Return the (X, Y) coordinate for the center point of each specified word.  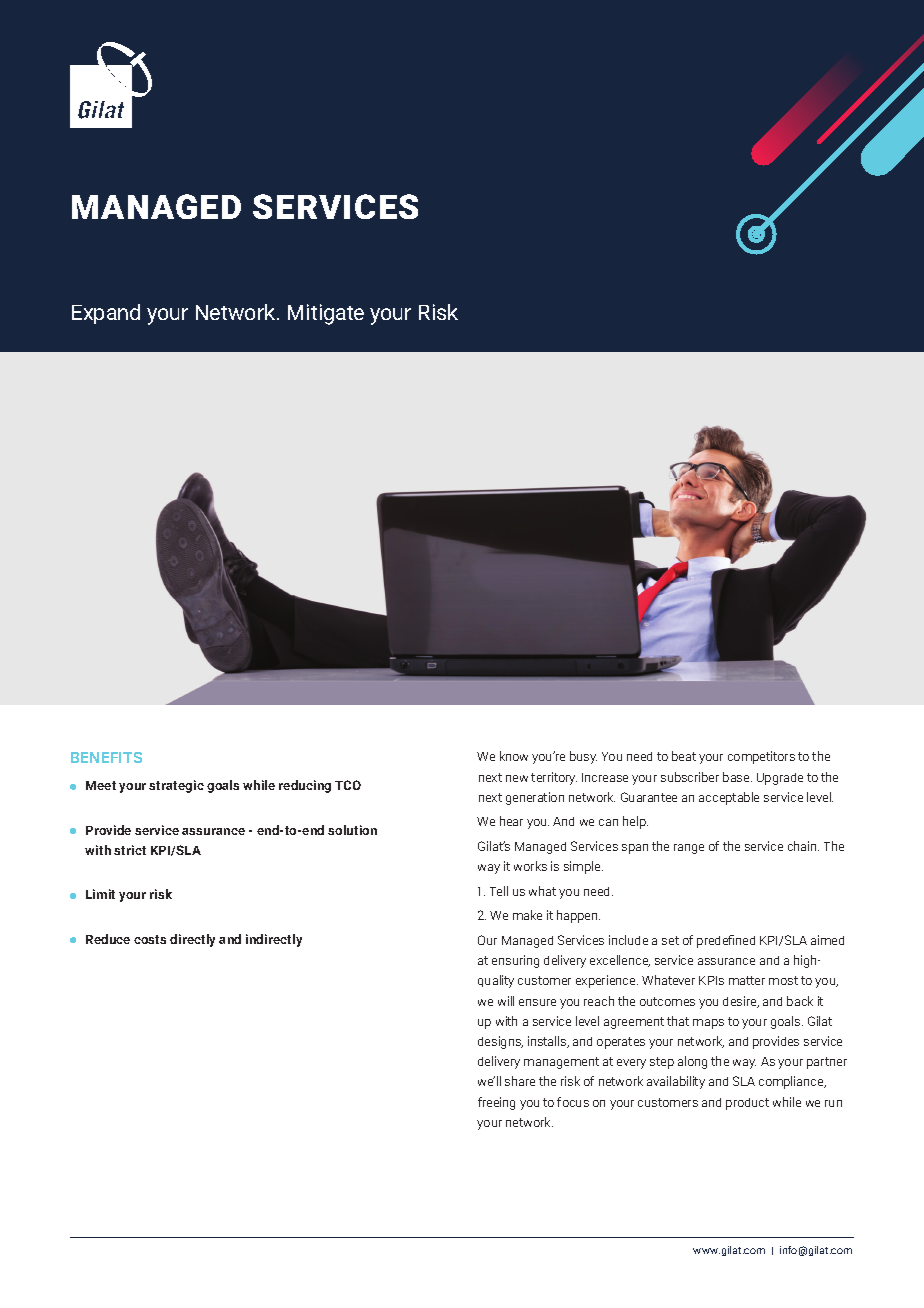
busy (583, 757)
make (527, 915)
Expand (106, 314)
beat (684, 756)
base (737, 777)
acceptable (729, 798)
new (517, 778)
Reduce (108, 939)
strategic (176, 786)
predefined (726, 941)
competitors (761, 757)
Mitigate (326, 314)
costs (150, 939)
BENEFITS (106, 757)
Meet (101, 785)
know (514, 756)
